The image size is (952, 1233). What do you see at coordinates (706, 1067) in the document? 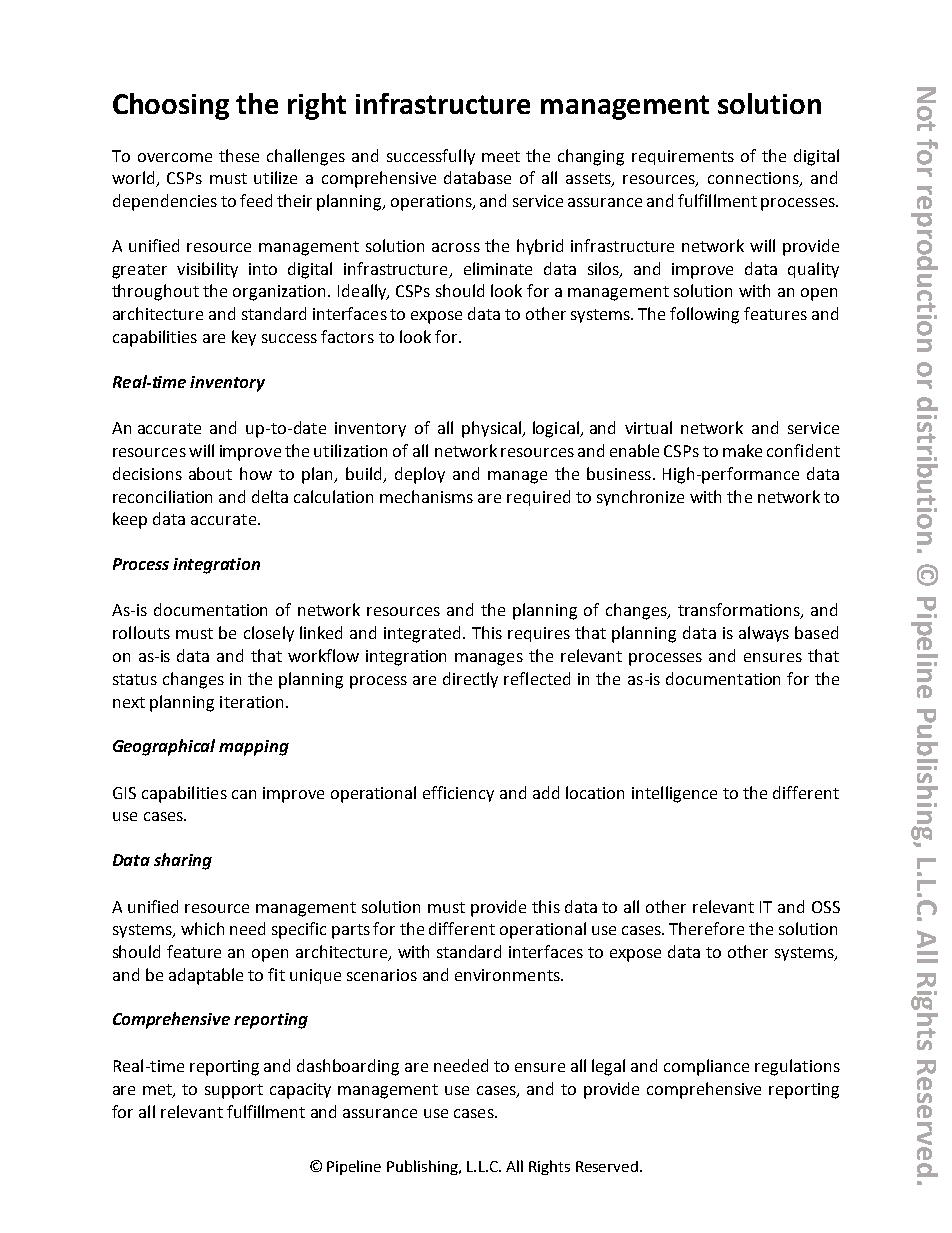
I see `compliance` at bounding box center [706, 1067].
